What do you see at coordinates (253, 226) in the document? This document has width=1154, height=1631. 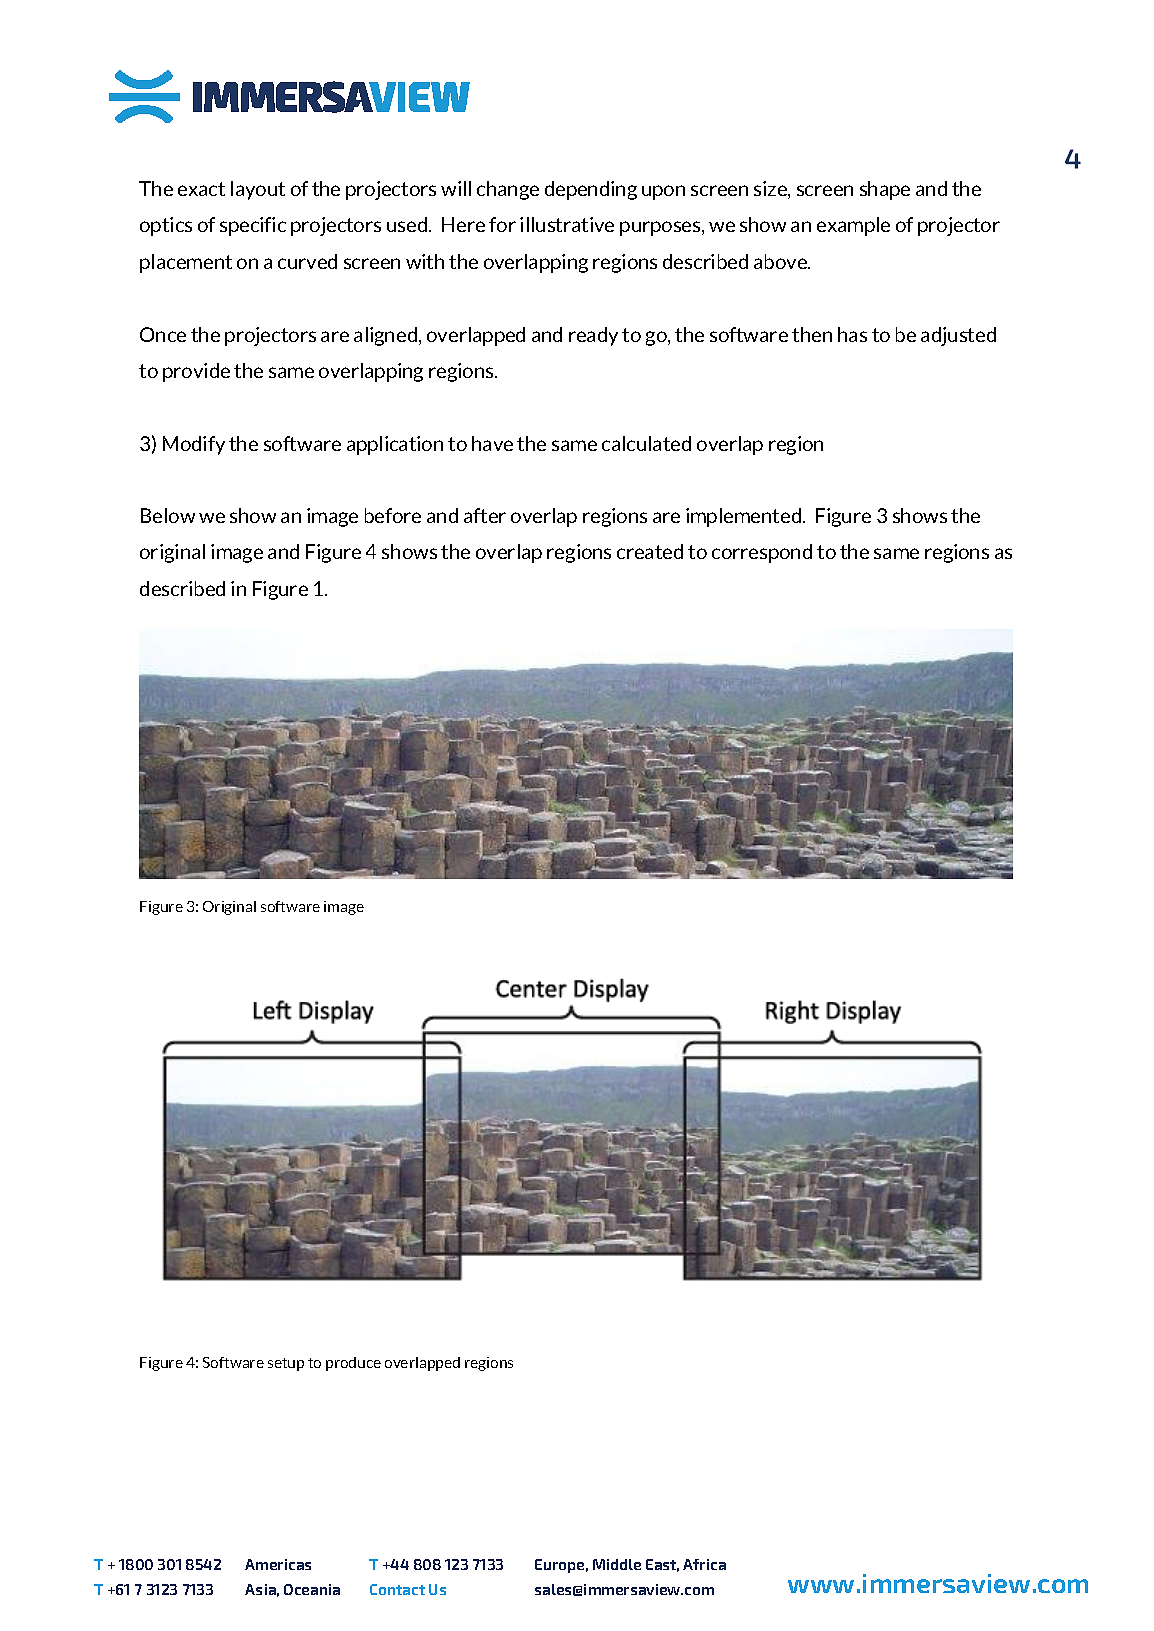 I see `specific` at bounding box center [253, 226].
